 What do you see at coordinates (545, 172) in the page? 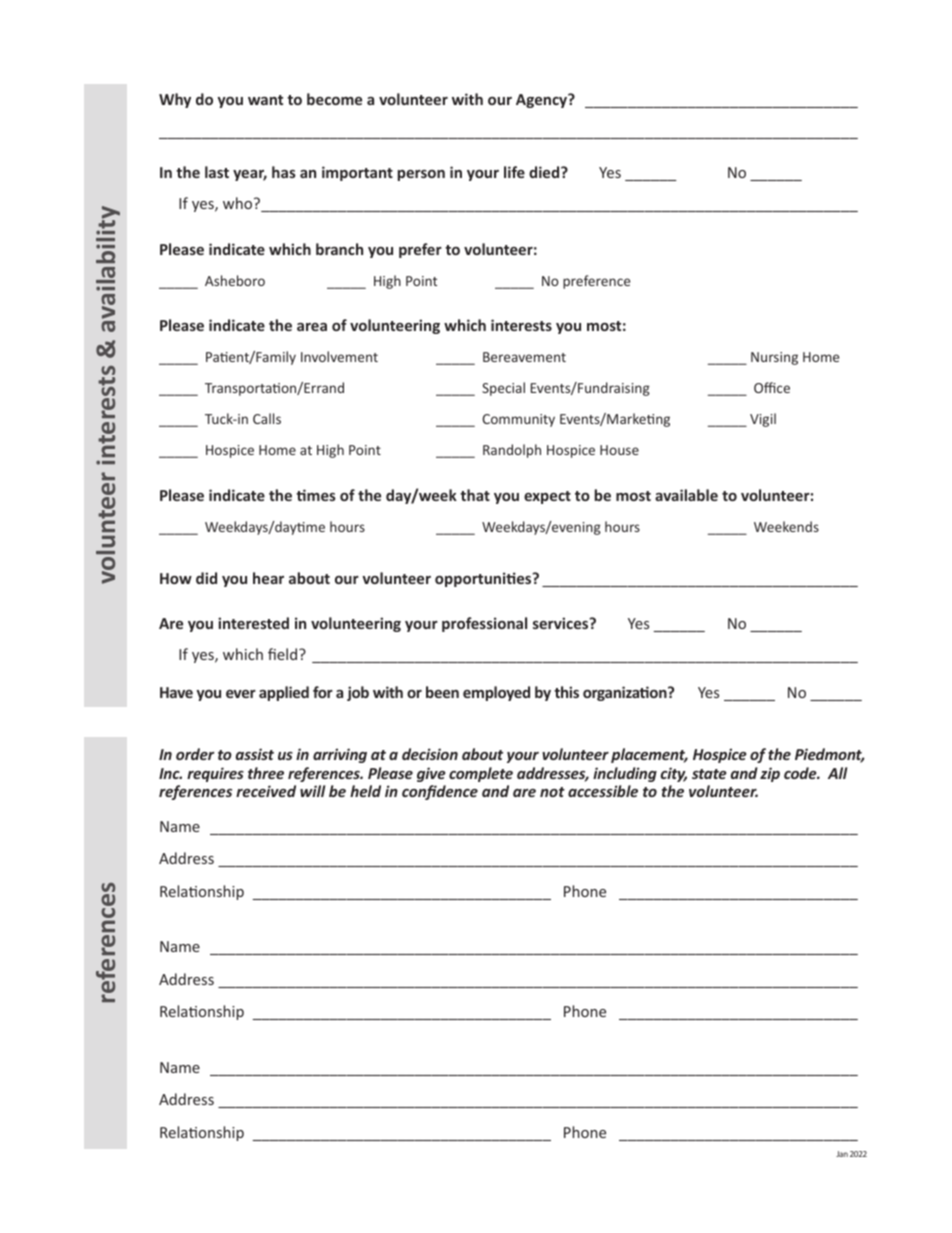
I see `died` at bounding box center [545, 172].
